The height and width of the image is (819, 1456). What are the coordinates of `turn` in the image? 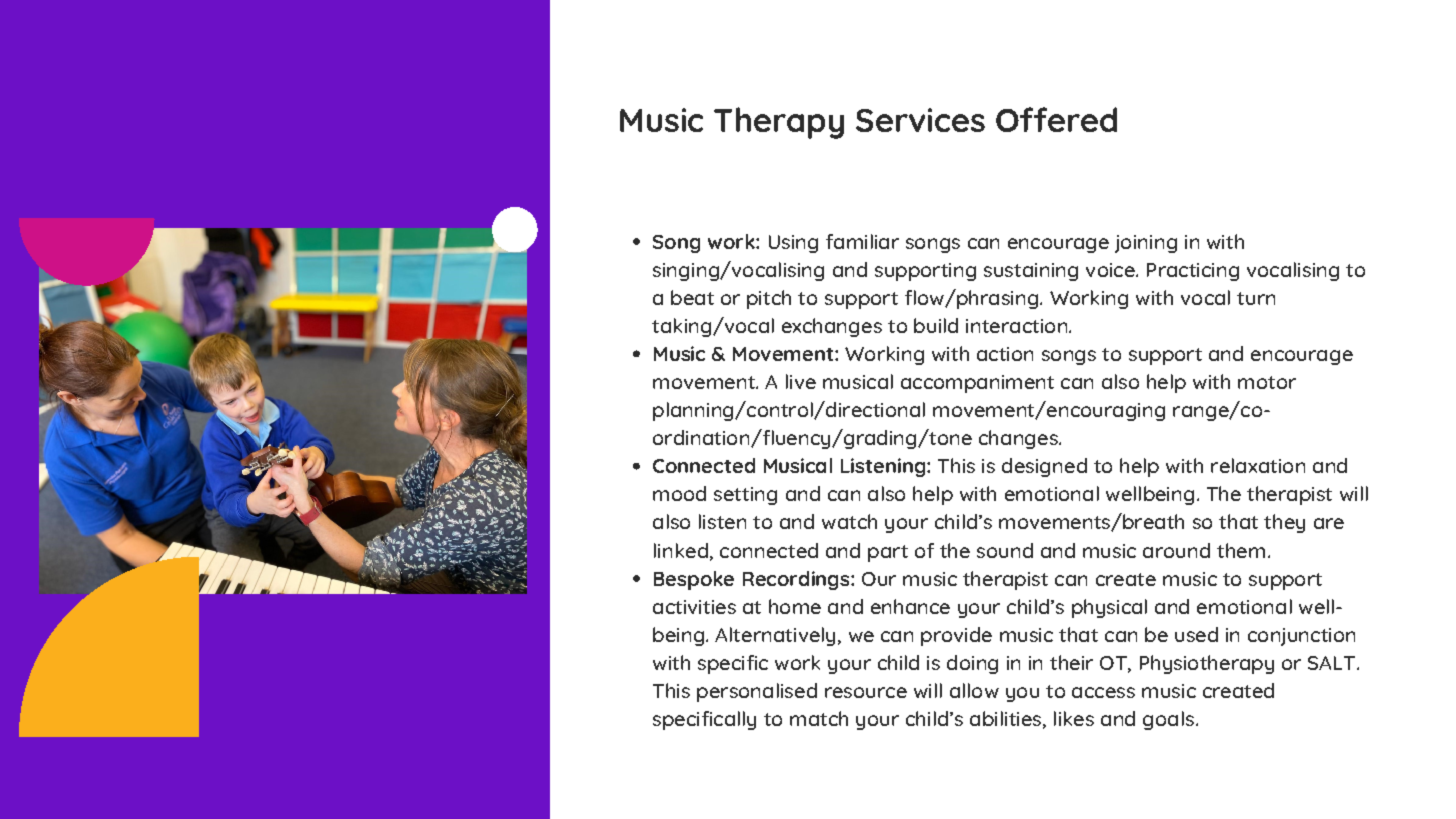 It's located at (1256, 298).
